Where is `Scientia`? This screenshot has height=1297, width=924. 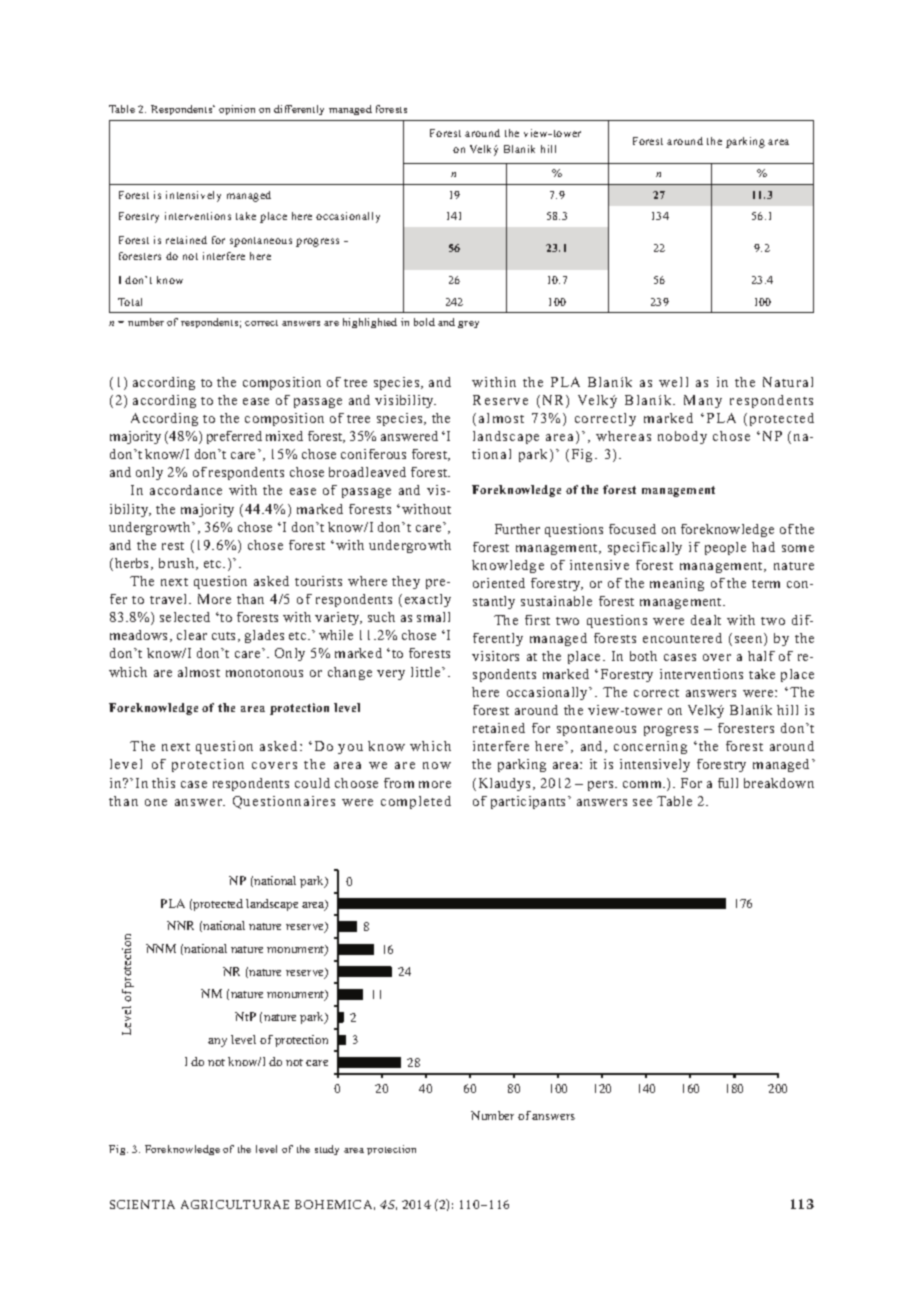 Scientia is located at coordinates (142, 1204).
